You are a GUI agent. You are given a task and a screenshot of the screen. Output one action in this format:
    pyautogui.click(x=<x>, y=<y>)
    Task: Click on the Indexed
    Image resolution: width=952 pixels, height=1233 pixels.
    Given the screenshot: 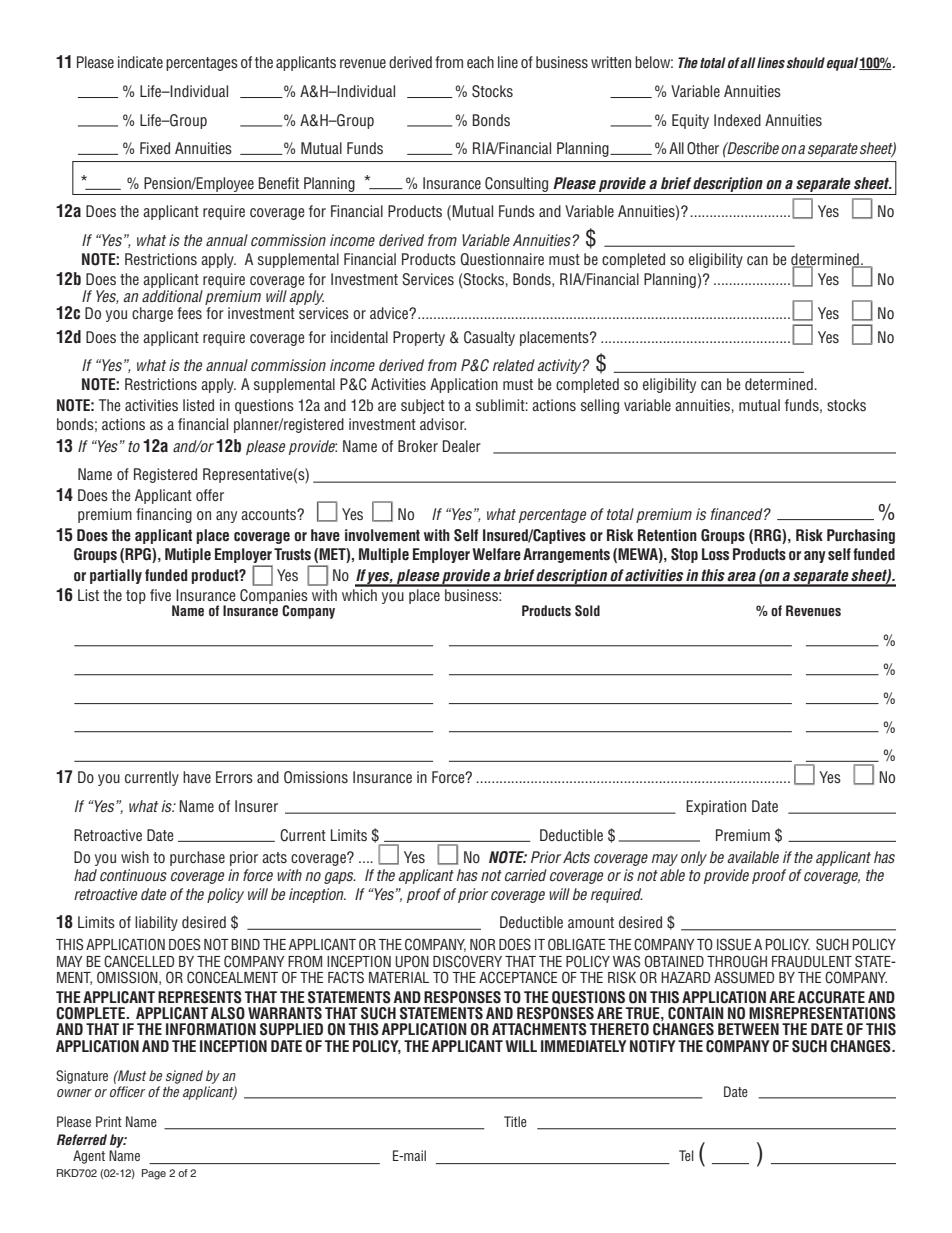 What is the action you would take?
    pyautogui.click(x=737, y=120)
